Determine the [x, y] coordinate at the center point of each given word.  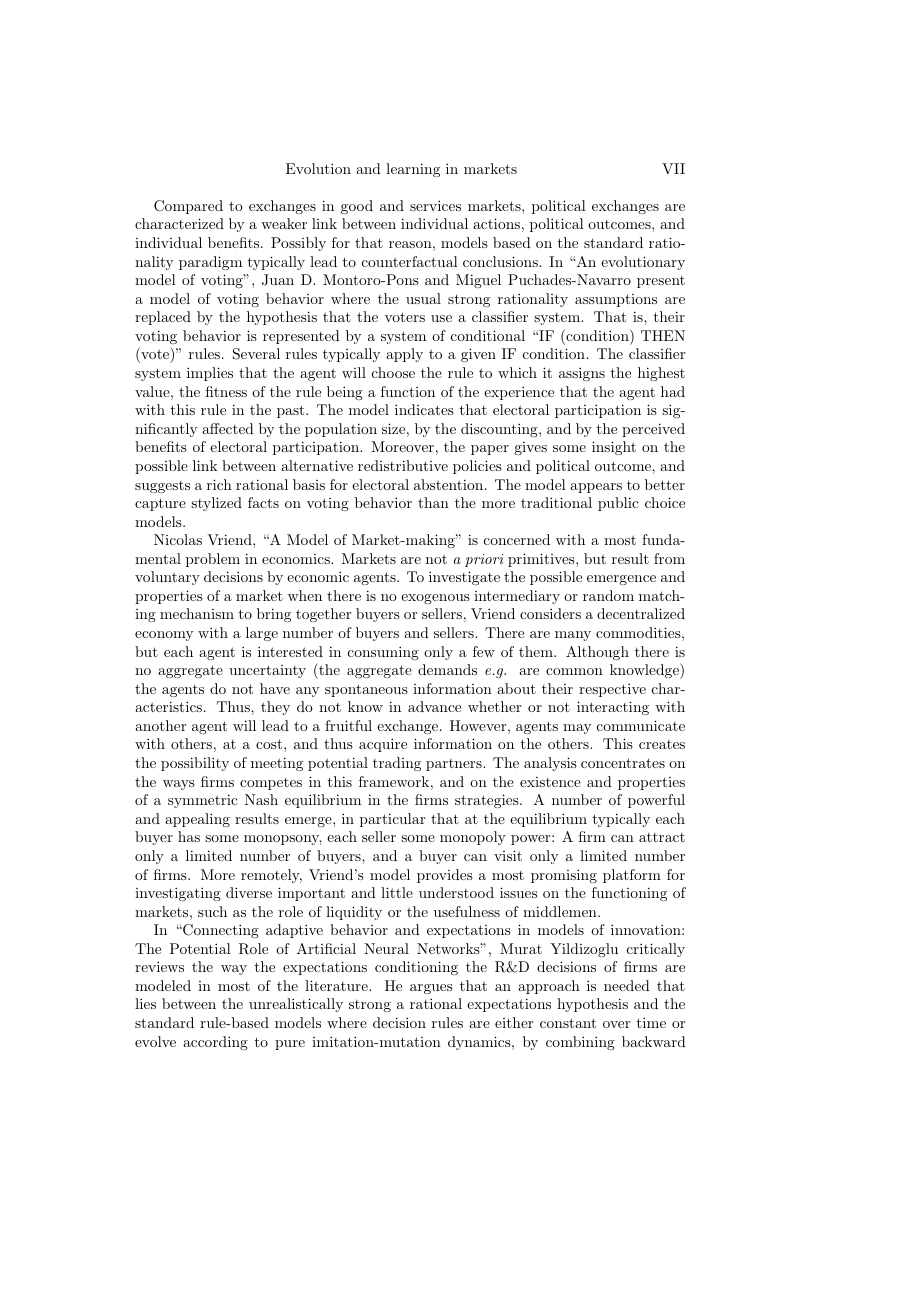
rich [219, 484]
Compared [188, 207]
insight [614, 448]
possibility [195, 764]
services [435, 205]
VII [673, 168]
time [651, 1022]
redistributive [403, 465]
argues [431, 989]
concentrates [623, 763]
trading [397, 764]
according [215, 1043]
